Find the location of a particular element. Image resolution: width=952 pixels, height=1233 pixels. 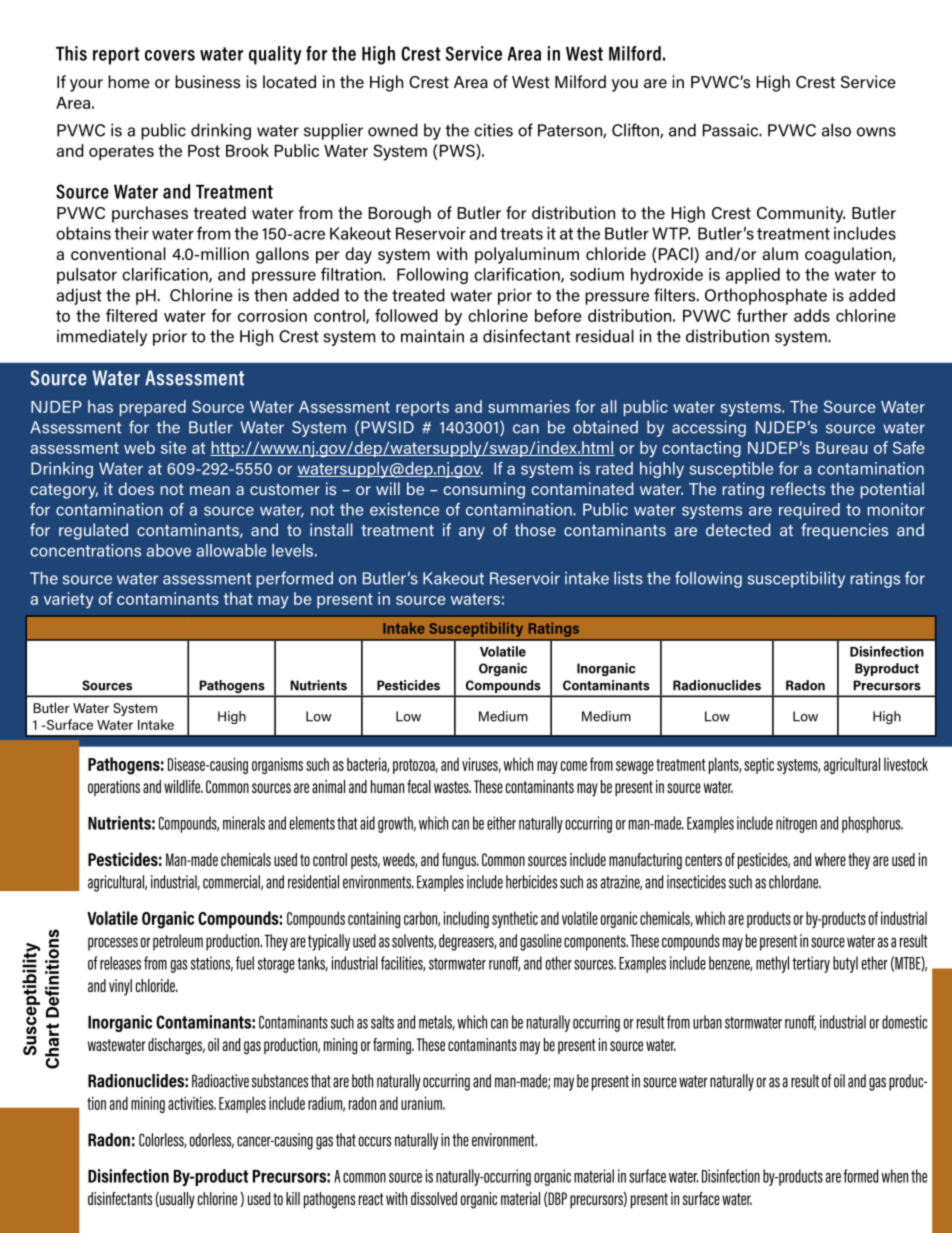

also is located at coordinates (836, 130).
